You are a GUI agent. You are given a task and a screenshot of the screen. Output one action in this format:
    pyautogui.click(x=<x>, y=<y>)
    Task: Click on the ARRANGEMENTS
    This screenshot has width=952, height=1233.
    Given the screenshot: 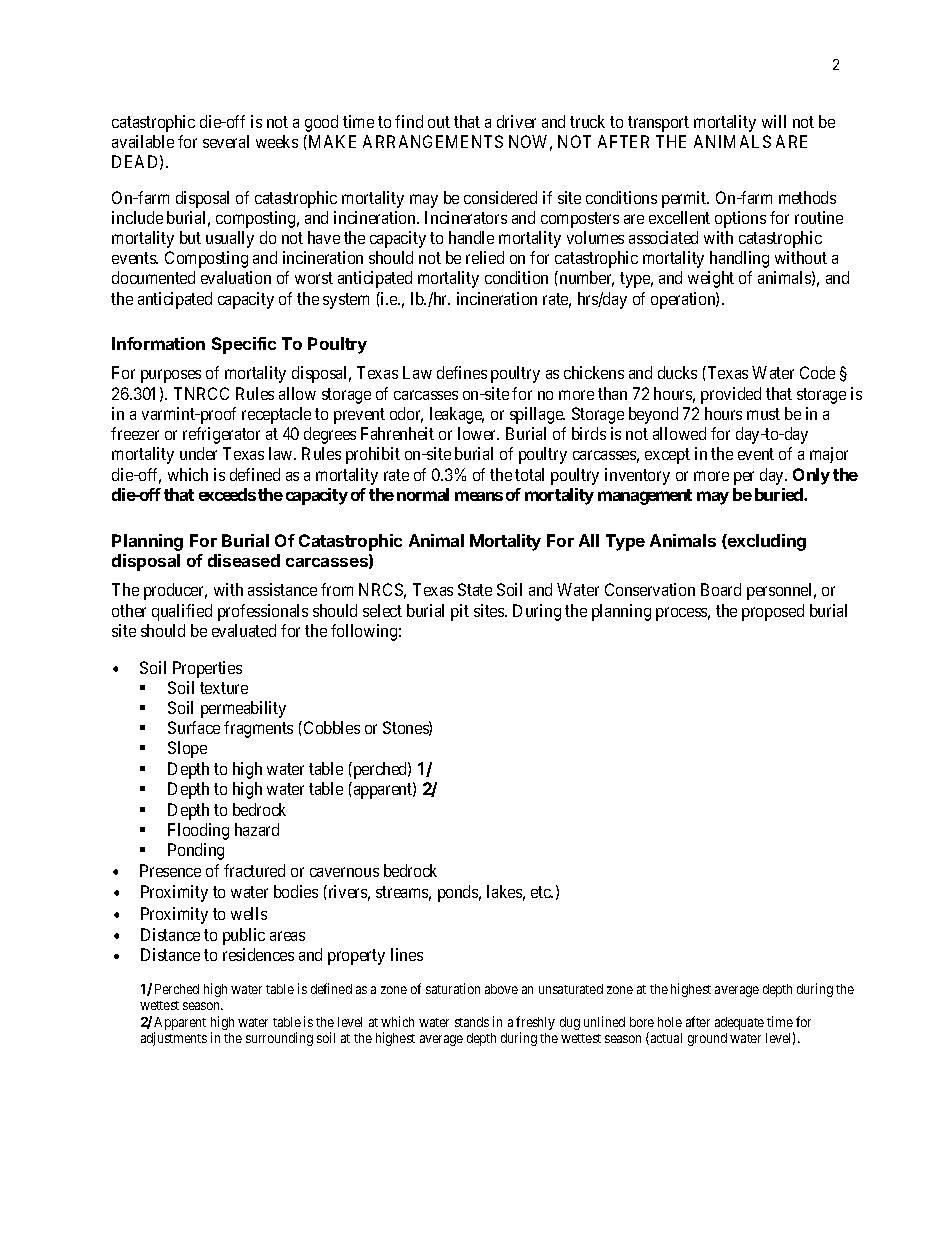 What is the action you would take?
    pyautogui.click(x=433, y=141)
